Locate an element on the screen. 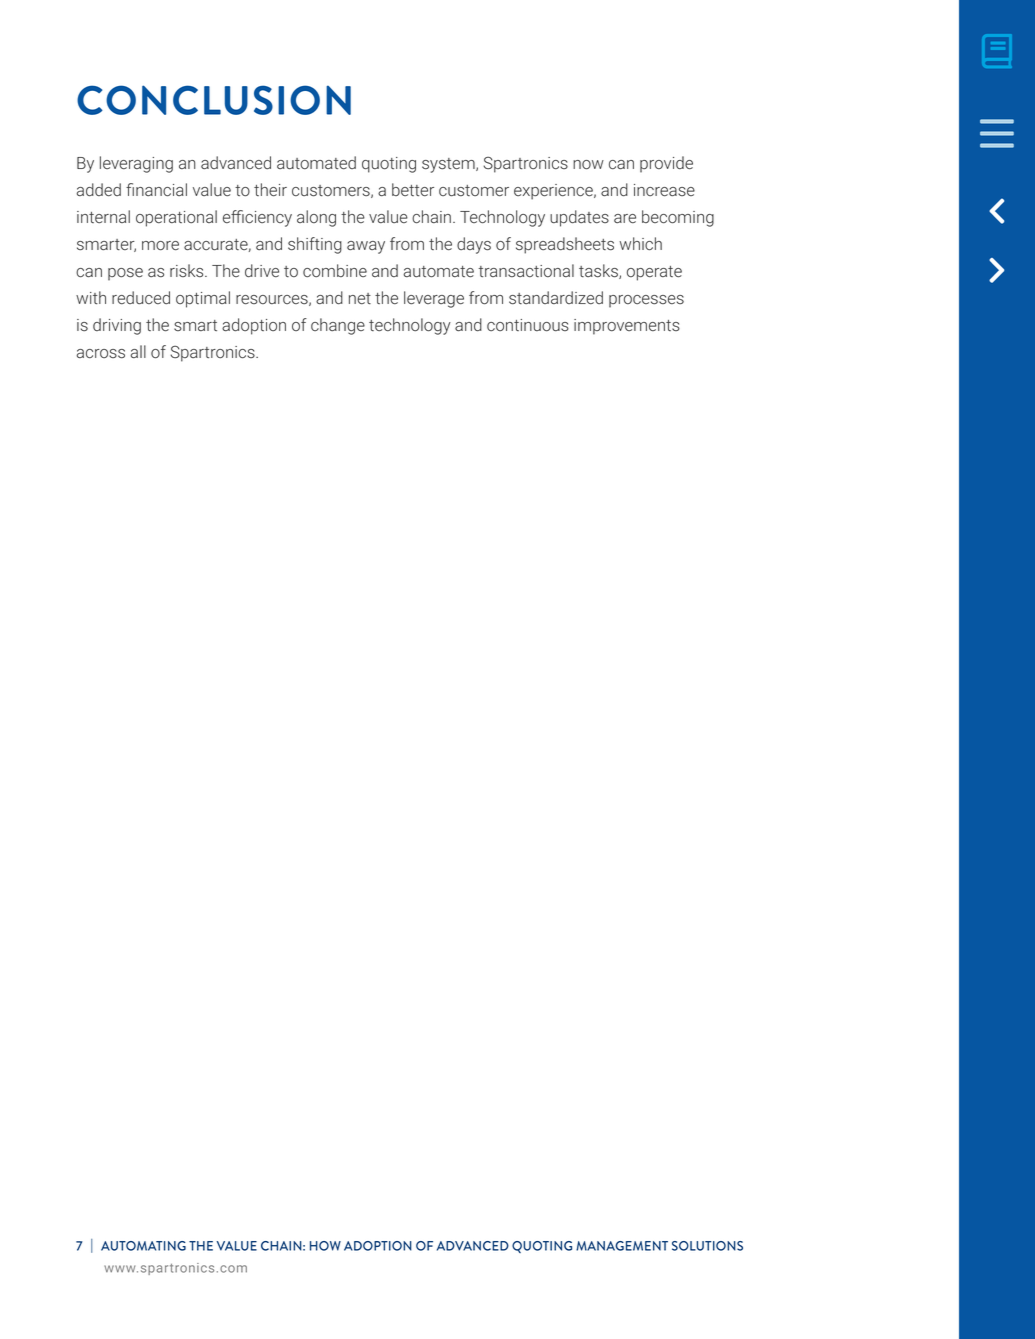 This screenshot has width=1035, height=1339. leverage is located at coordinates (434, 299).
